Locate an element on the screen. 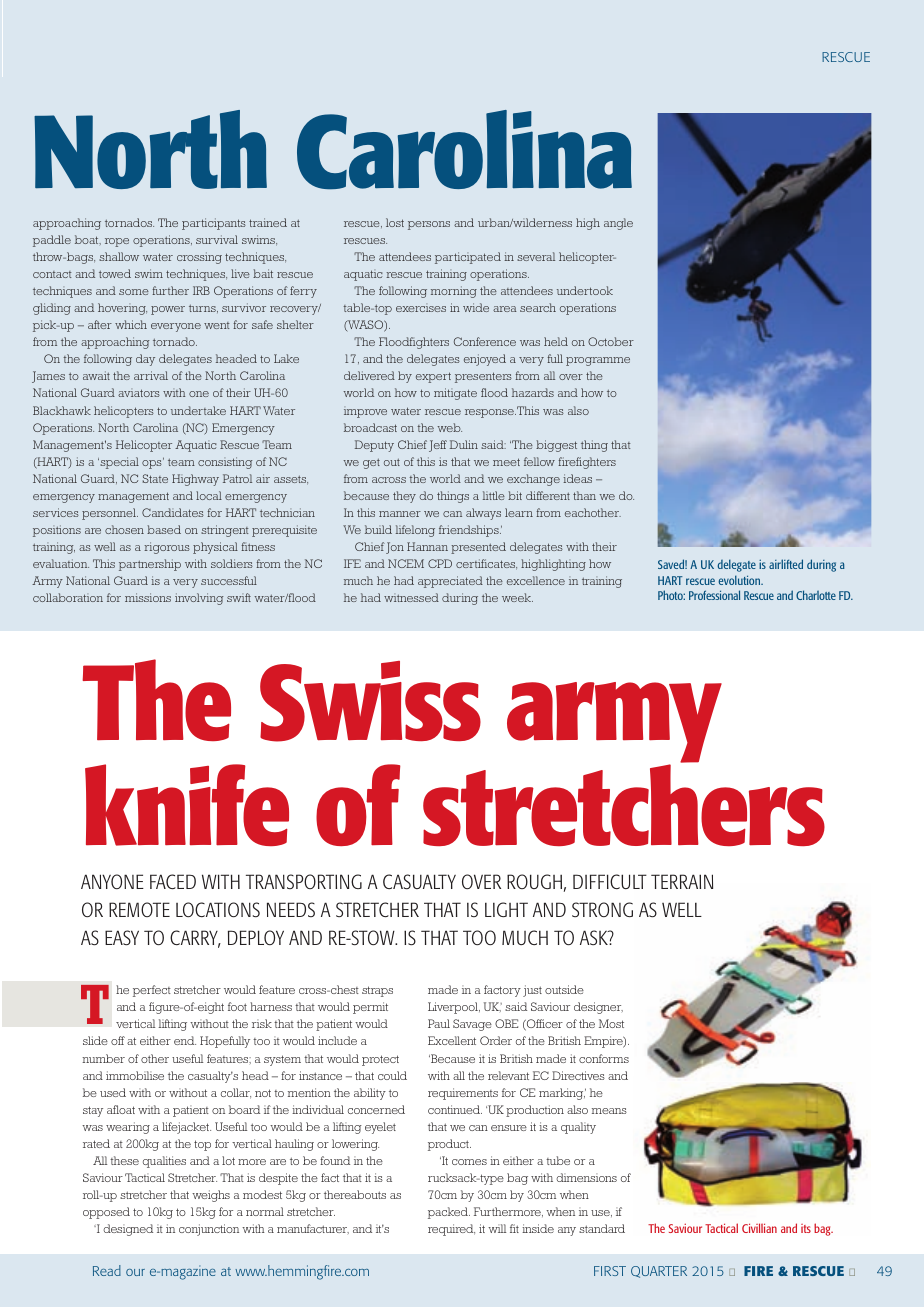 The height and width of the screenshot is (1307, 924). angle is located at coordinates (618, 224).
